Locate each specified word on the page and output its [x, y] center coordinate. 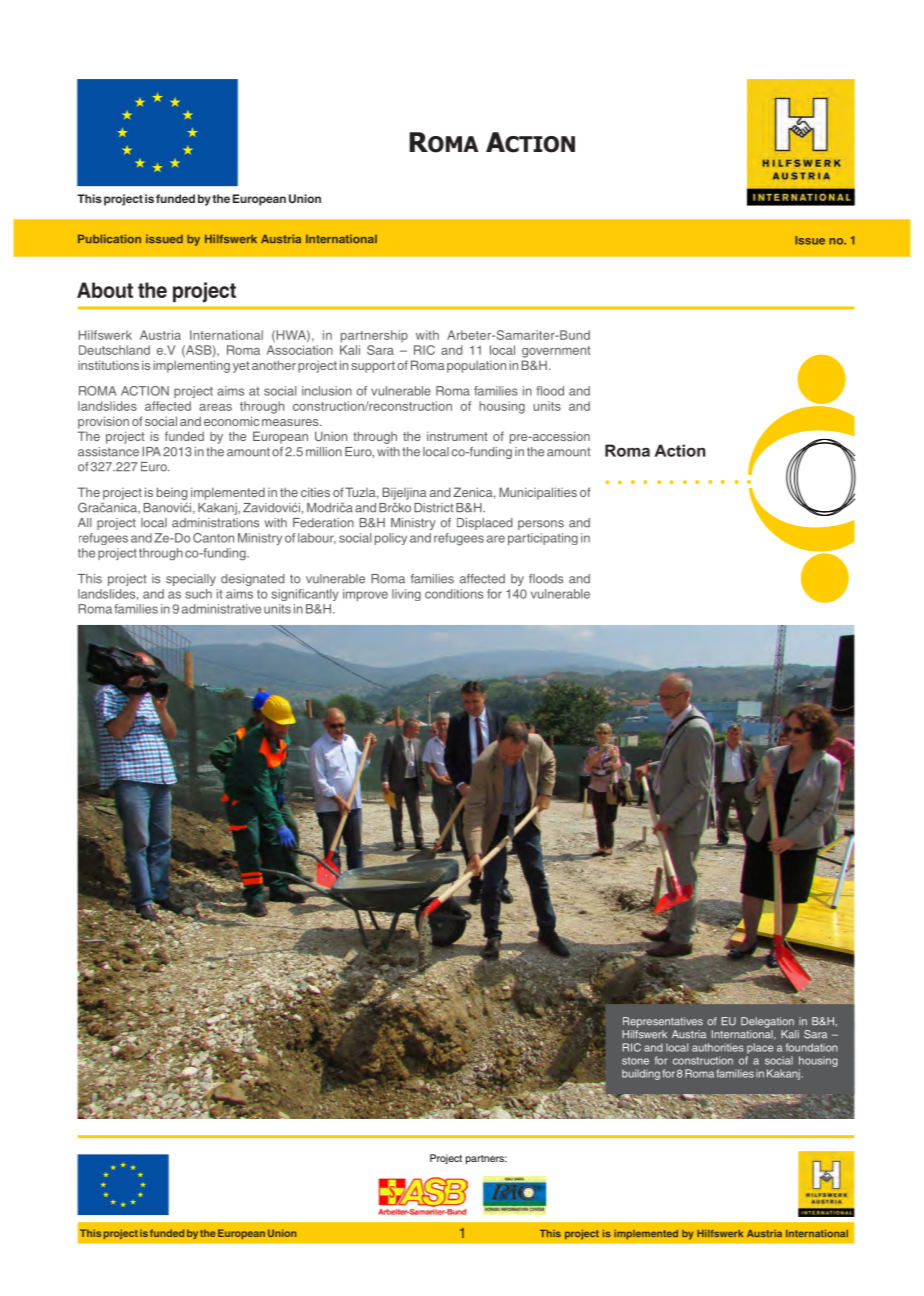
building [641, 1074]
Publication [109, 238]
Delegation [767, 1022]
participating [543, 539]
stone [635, 1061]
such [198, 594]
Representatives [663, 1022]
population [476, 366]
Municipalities [538, 493]
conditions [454, 594]
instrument [457, 436]
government [556, 352]
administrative [221, 609]
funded [184, 436]
